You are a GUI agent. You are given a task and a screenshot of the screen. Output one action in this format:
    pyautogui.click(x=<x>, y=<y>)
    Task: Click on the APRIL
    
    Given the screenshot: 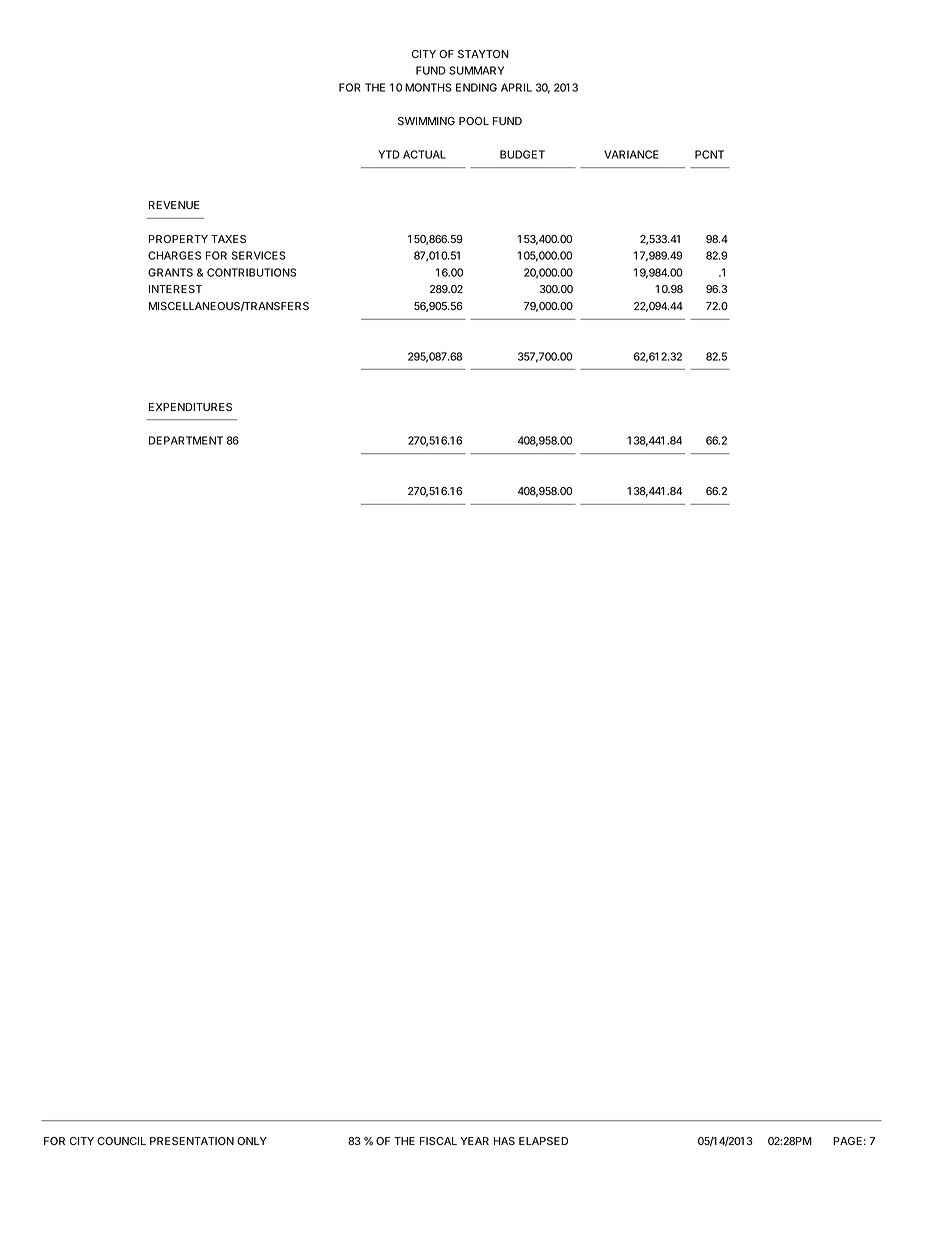 What is the action you would take?
    pyautogui.click(x=516, y=87)
